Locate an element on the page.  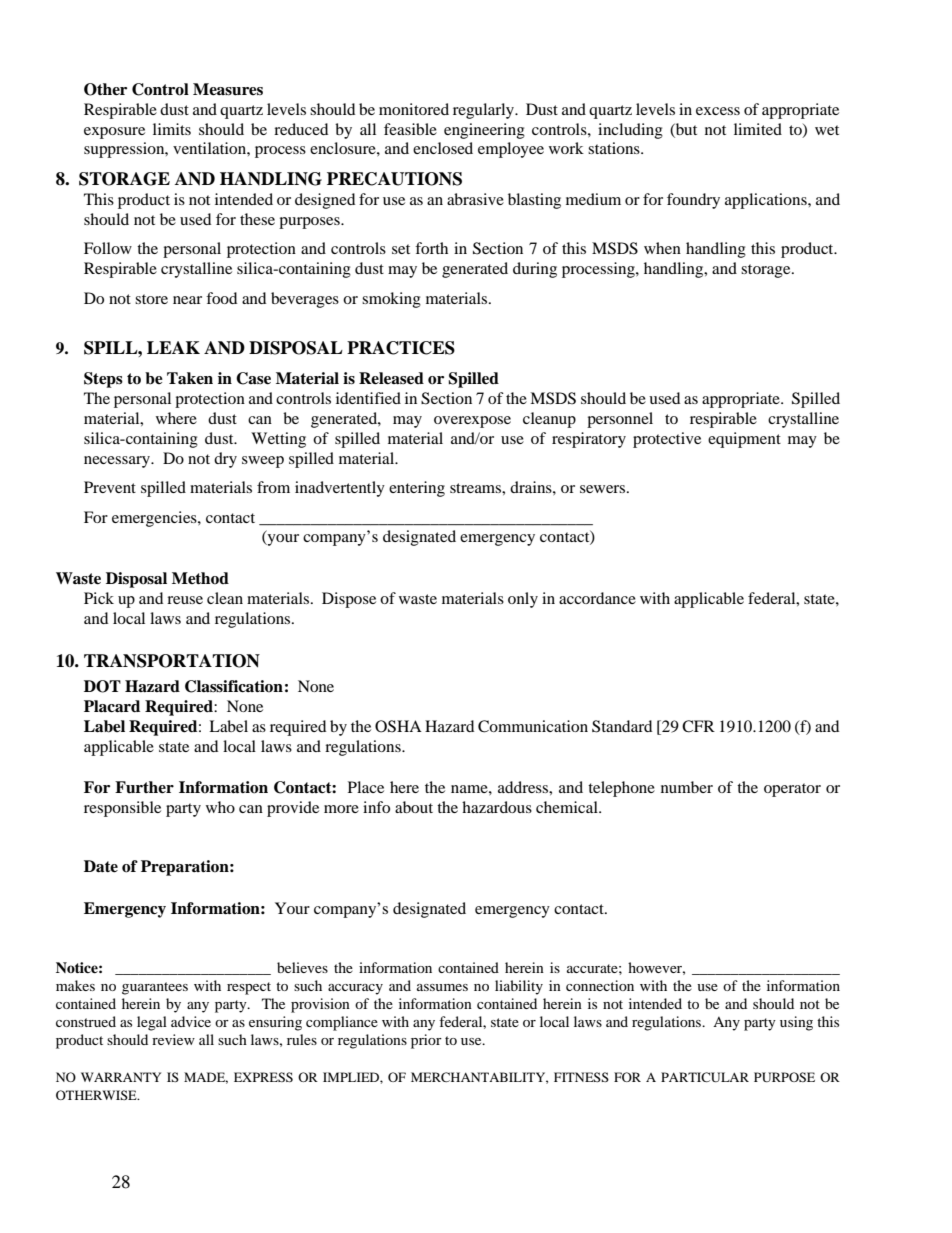
number is located at coordinates (687, 787).
